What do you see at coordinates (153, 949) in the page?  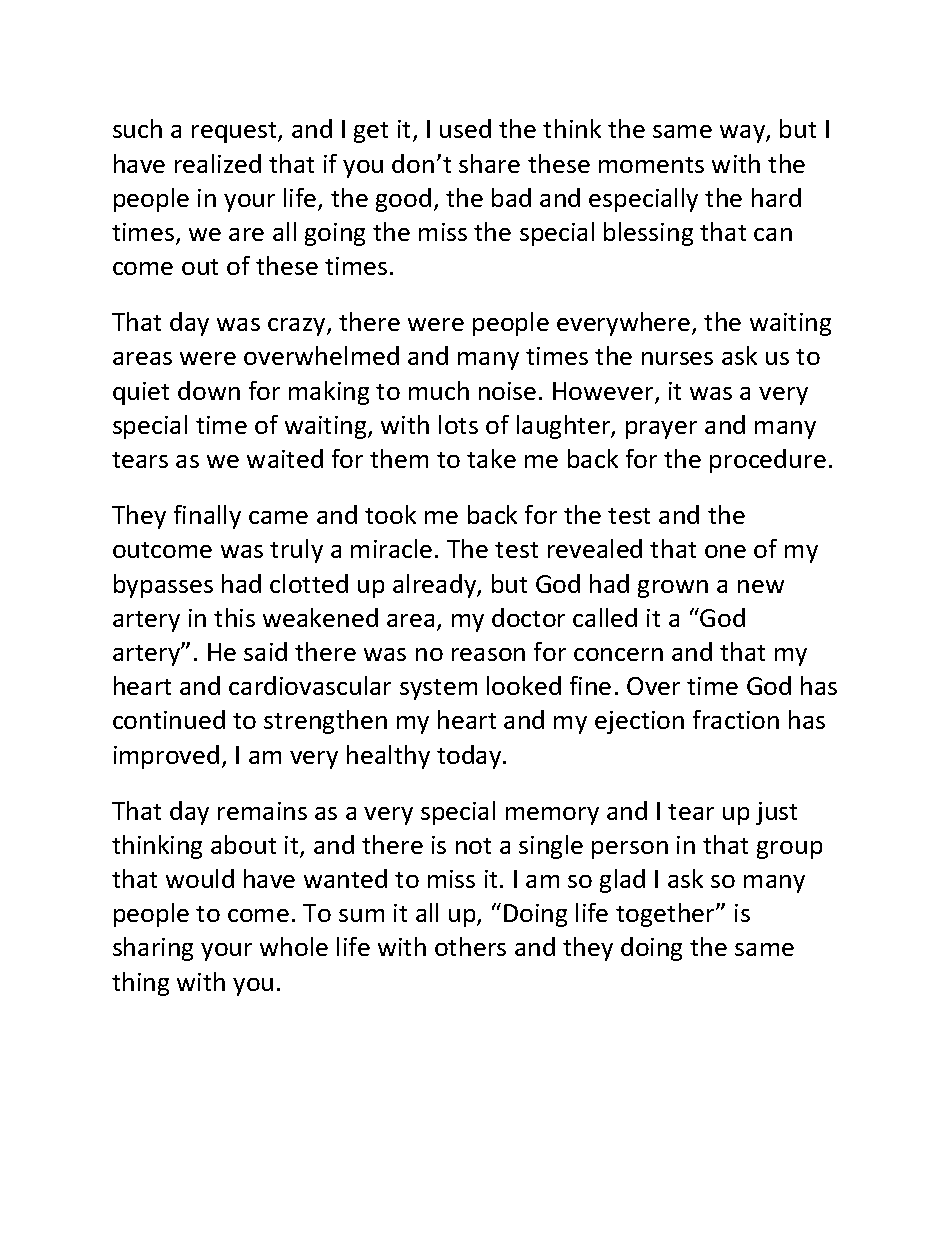 I see `sharing` at bounding box center [153, 949].
